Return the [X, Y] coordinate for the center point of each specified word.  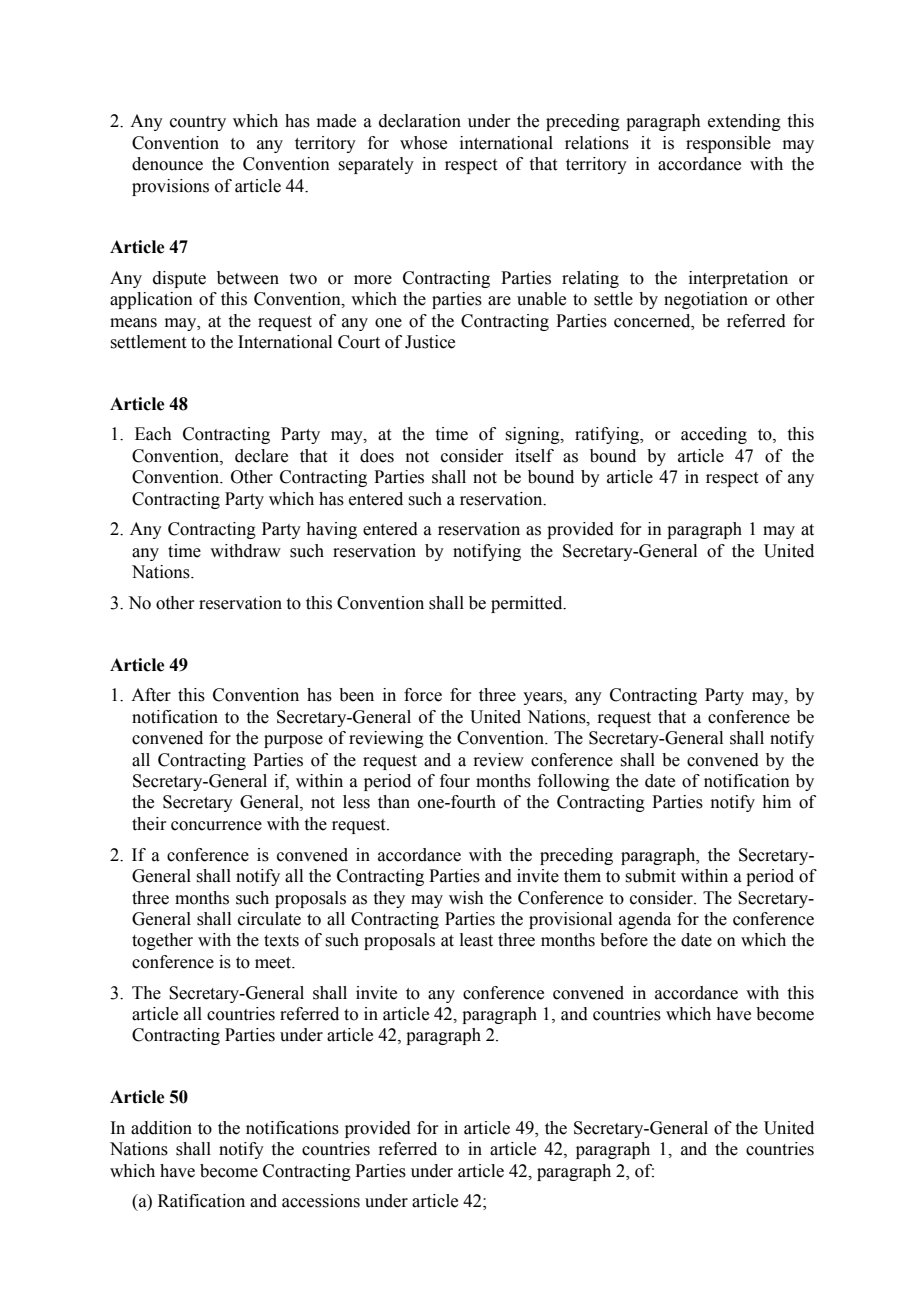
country [198, 123]
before [624, 940]
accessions [321, 1201]
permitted [528, 604]
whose [423, 143]
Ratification [201, 1201]
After [151, 695]
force [423, 695]
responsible [728, 144]
